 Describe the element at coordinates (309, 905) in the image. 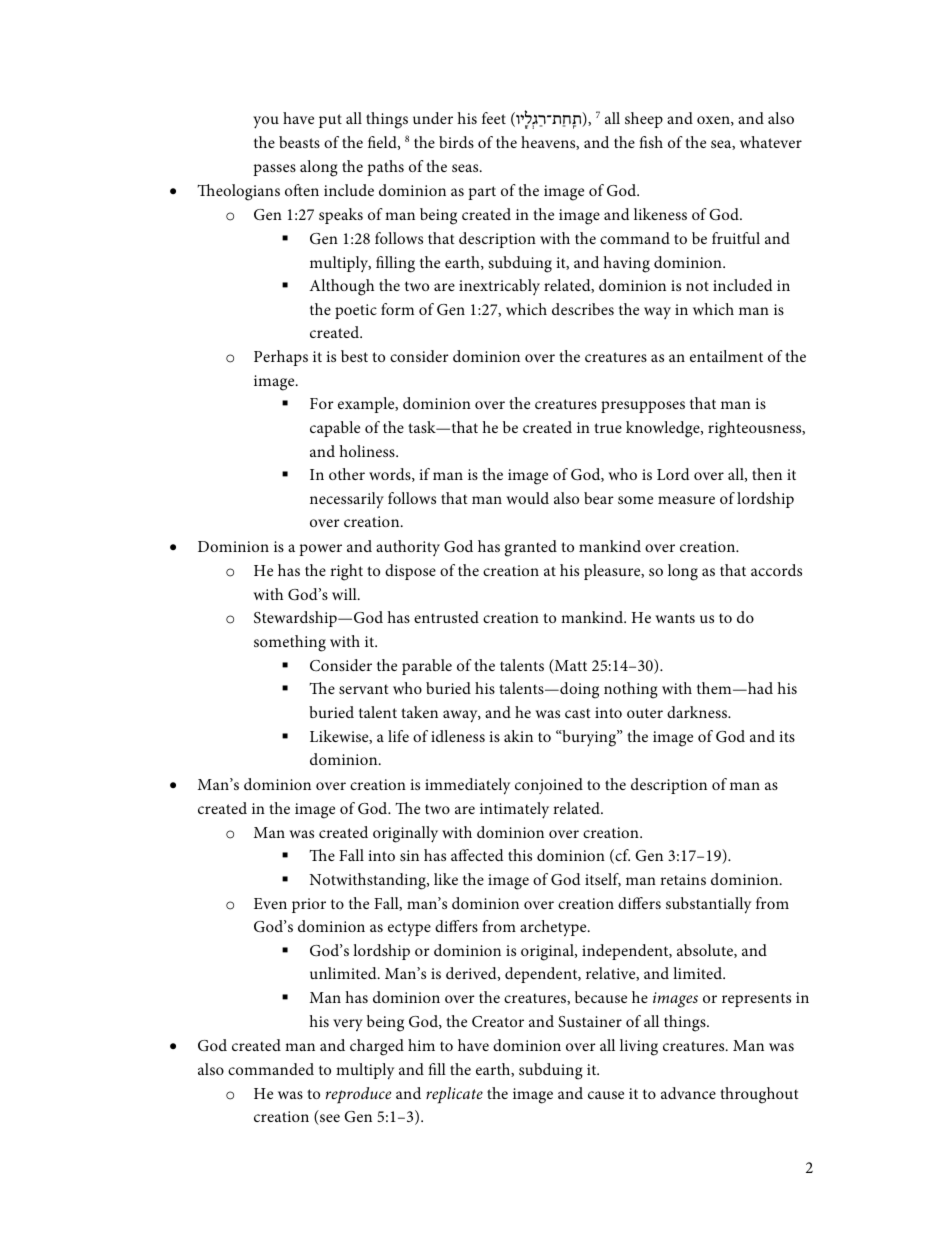

I see `prior` at that location.
